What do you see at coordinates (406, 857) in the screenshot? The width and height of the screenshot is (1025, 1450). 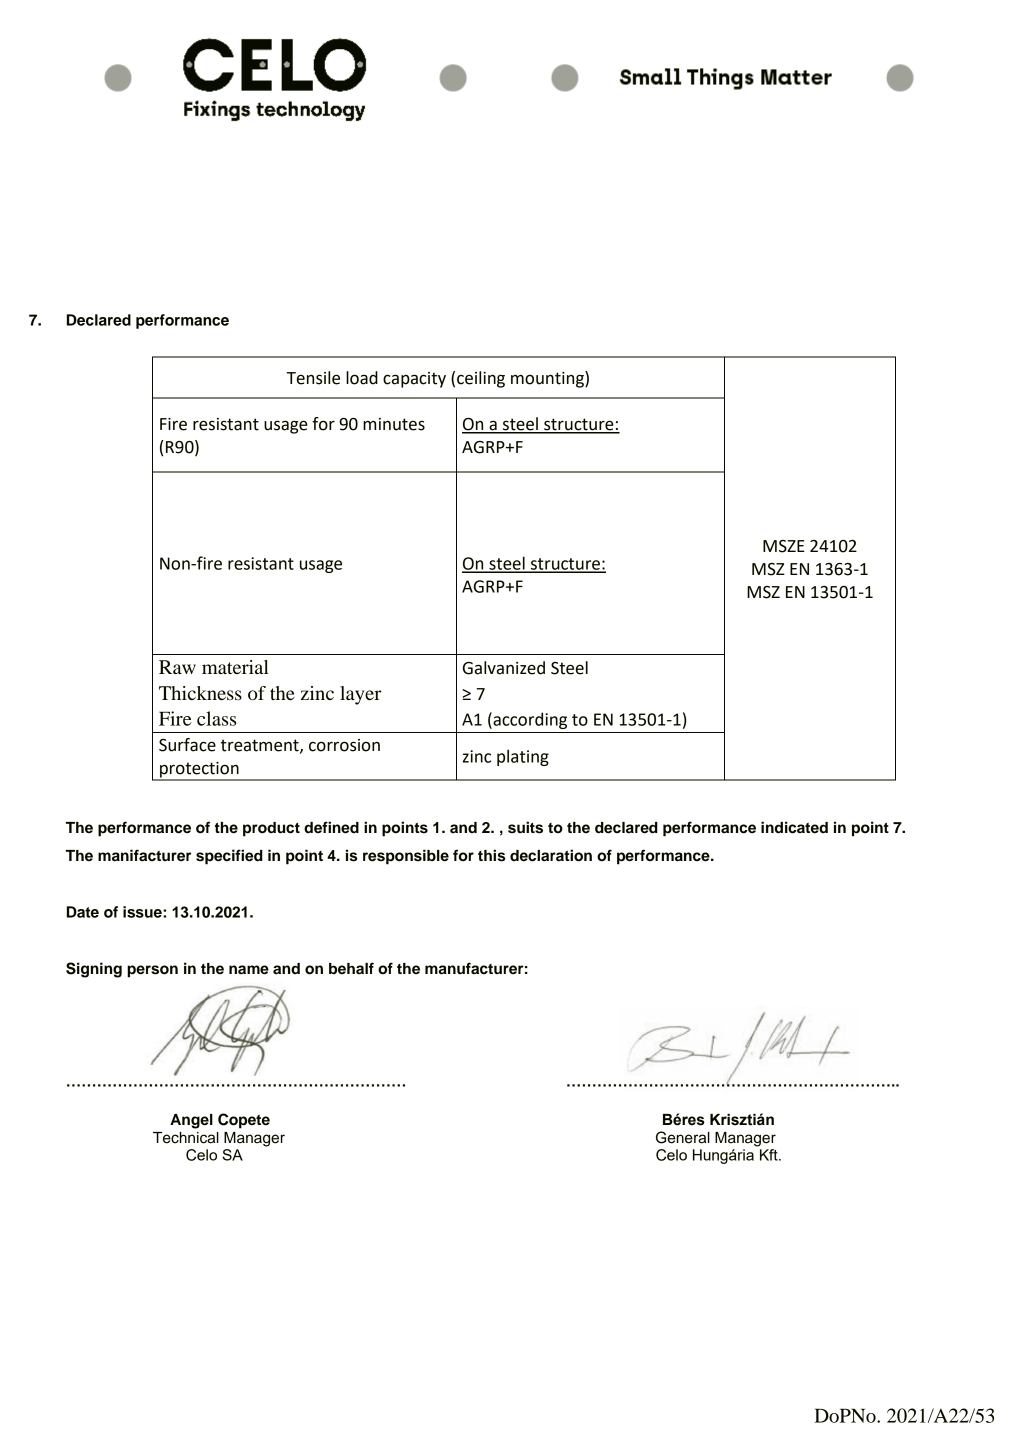 I see `responsible` at bounding box center [406, 857].
